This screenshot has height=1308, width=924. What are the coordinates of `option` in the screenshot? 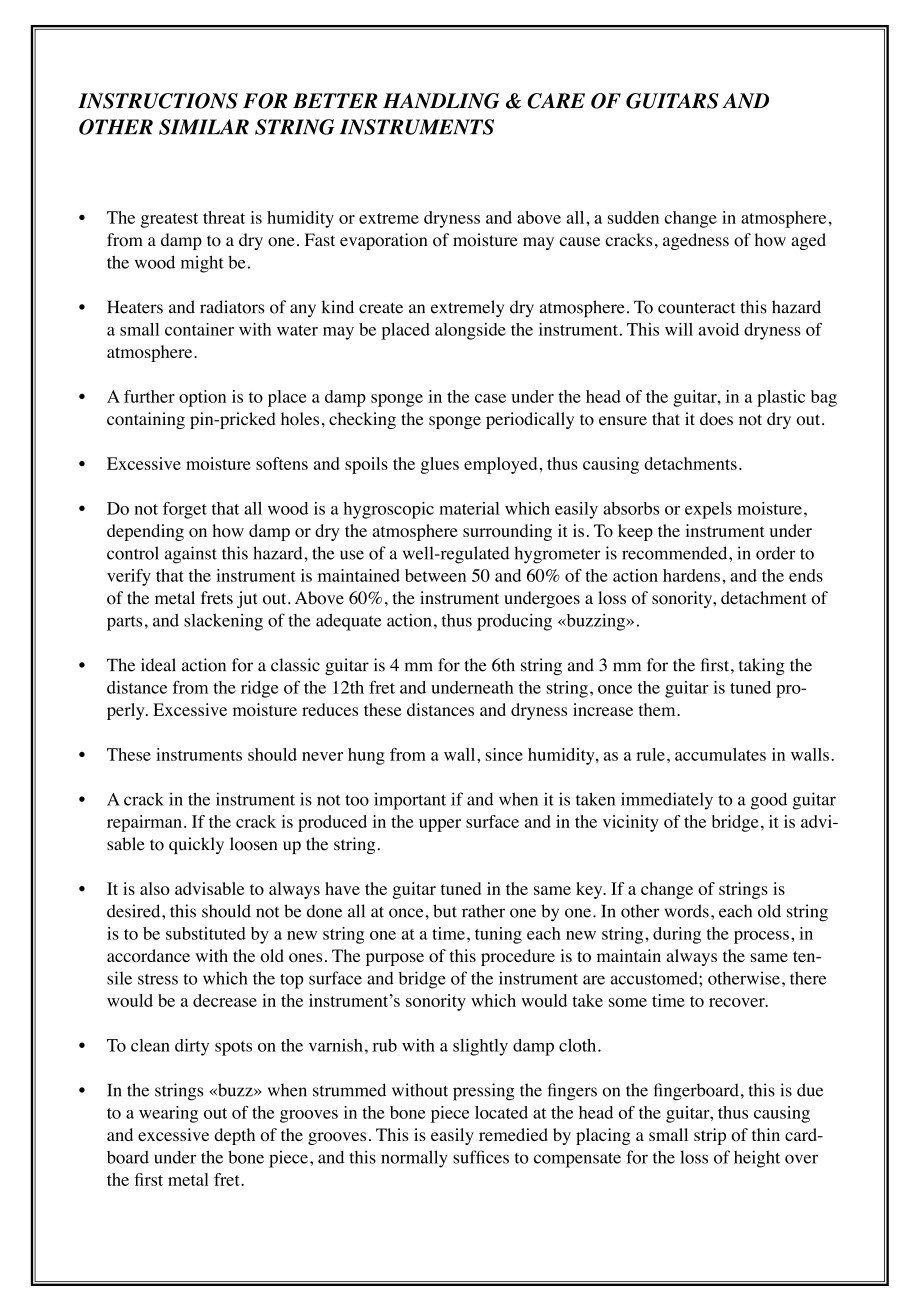 It's located at (202, 398).
